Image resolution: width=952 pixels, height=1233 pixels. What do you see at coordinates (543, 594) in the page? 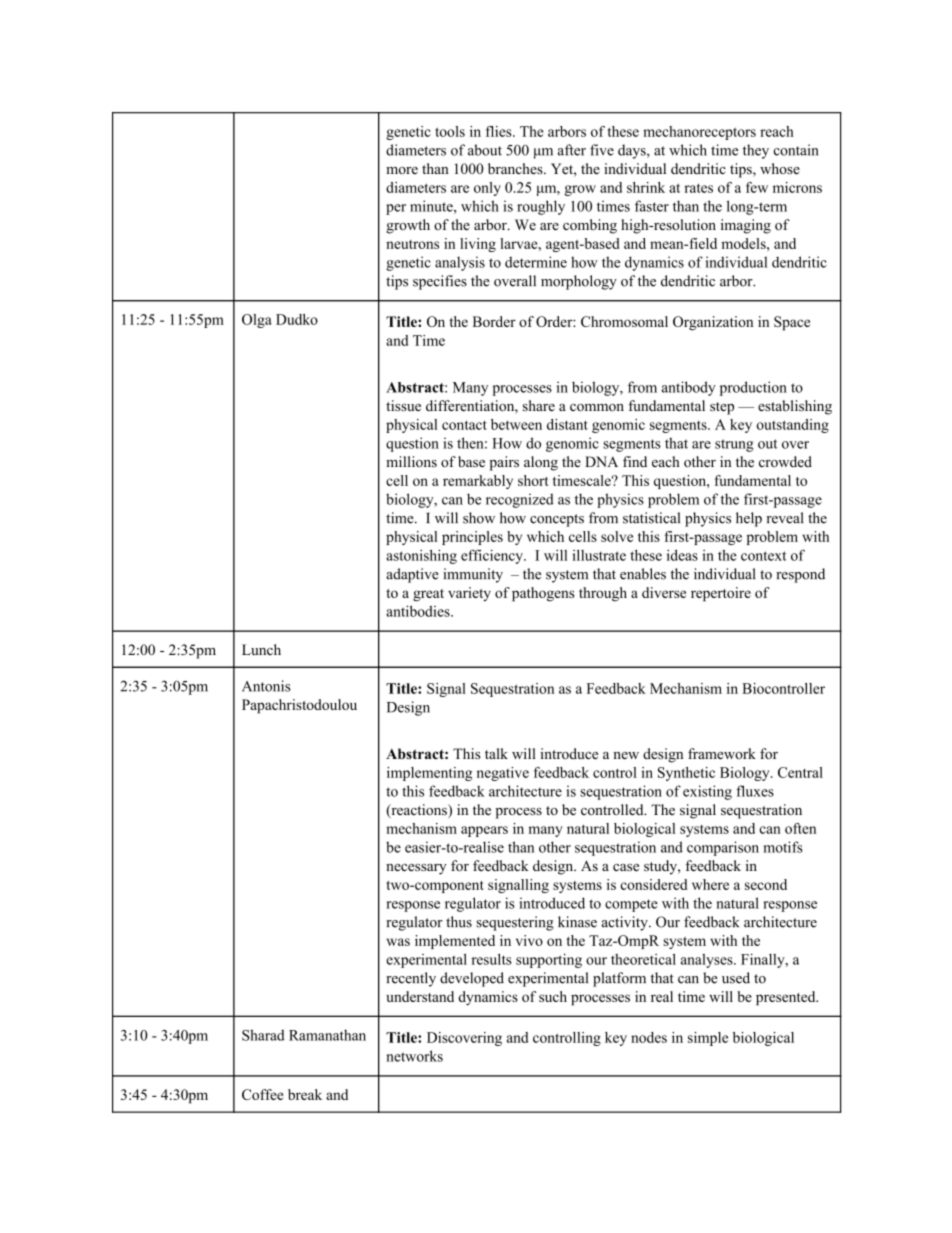
I see `pathogens` at bounding box center [543, 594].
